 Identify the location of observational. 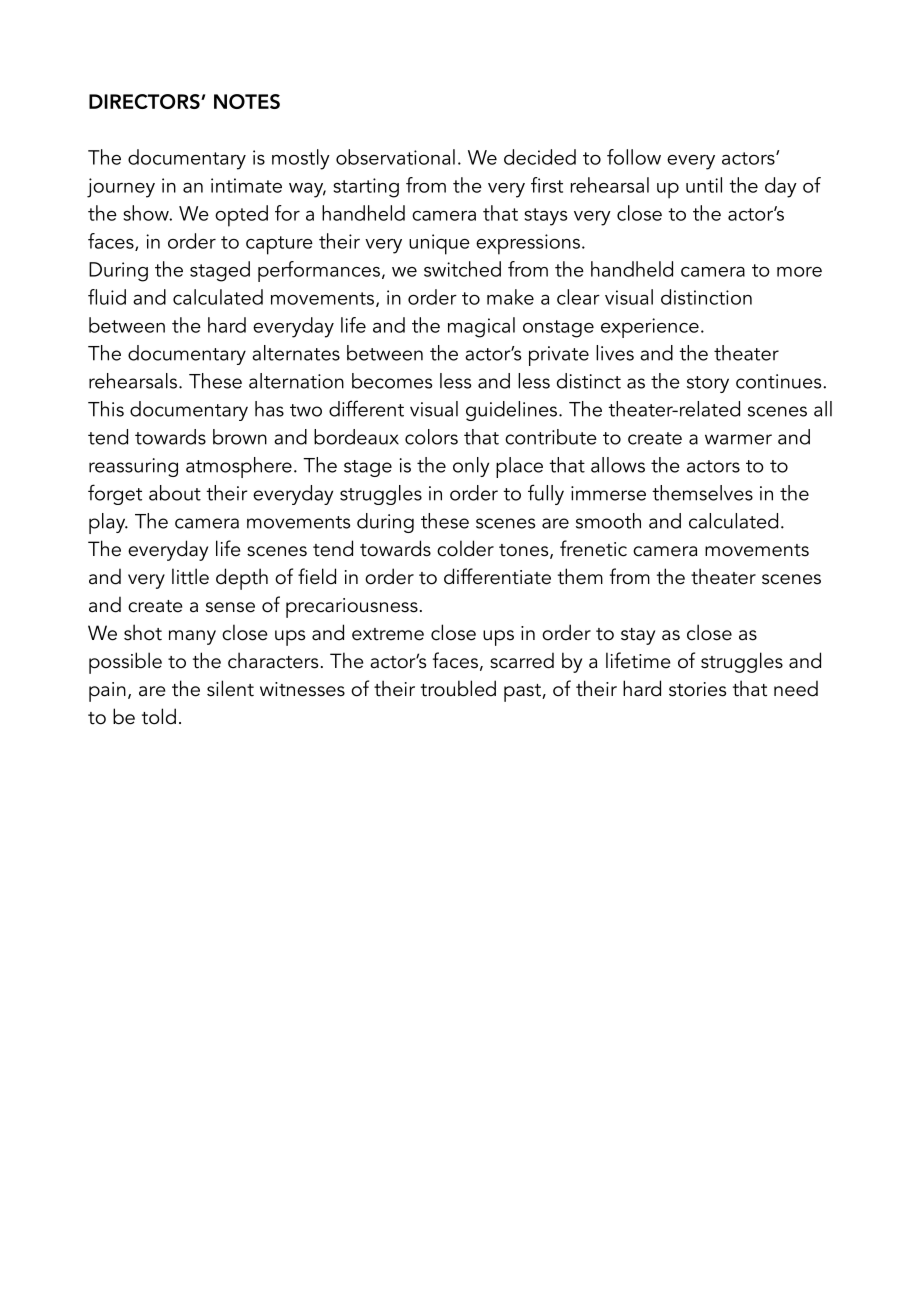
(395, 157).
